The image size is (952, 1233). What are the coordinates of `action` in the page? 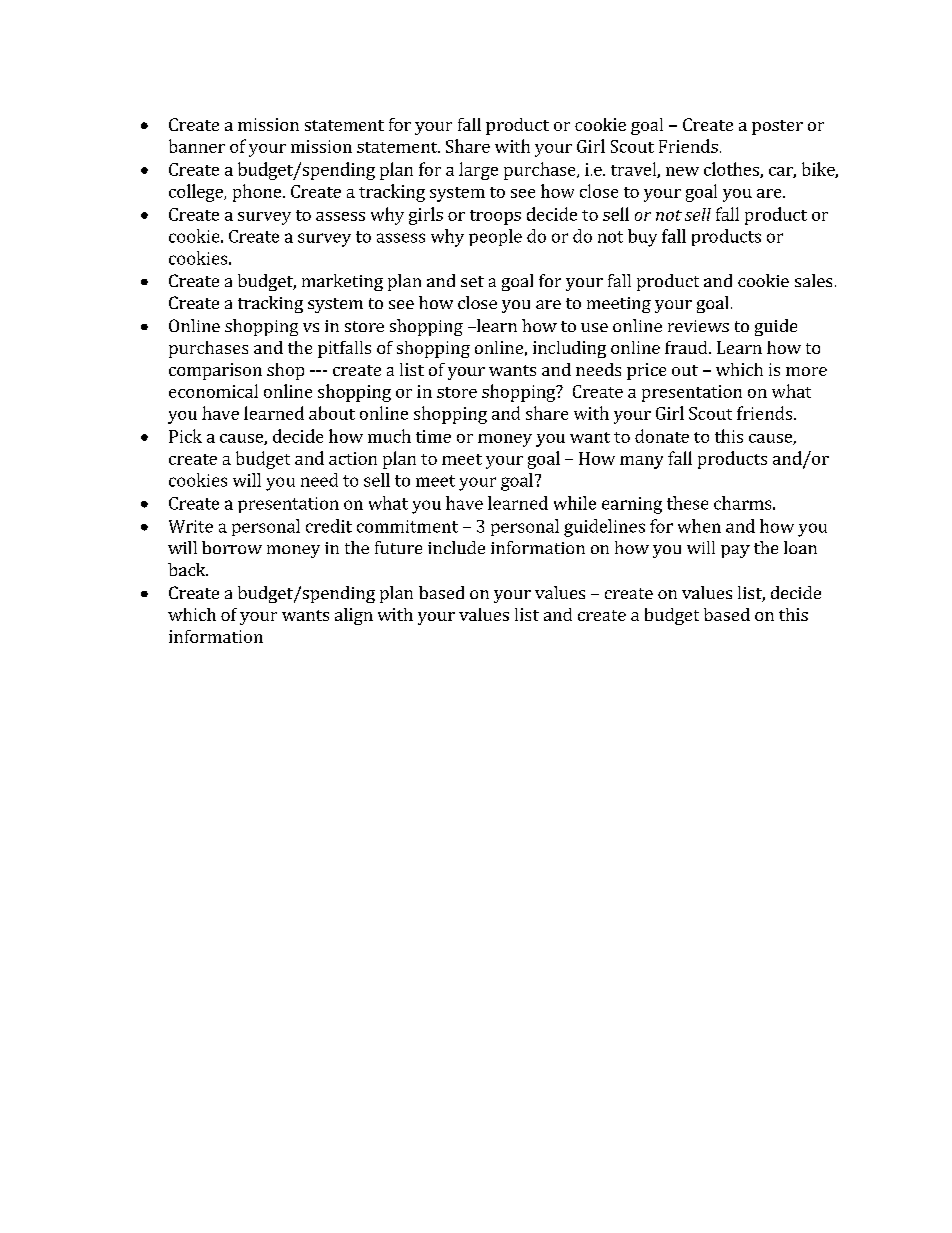 It's located at (353, 458).
